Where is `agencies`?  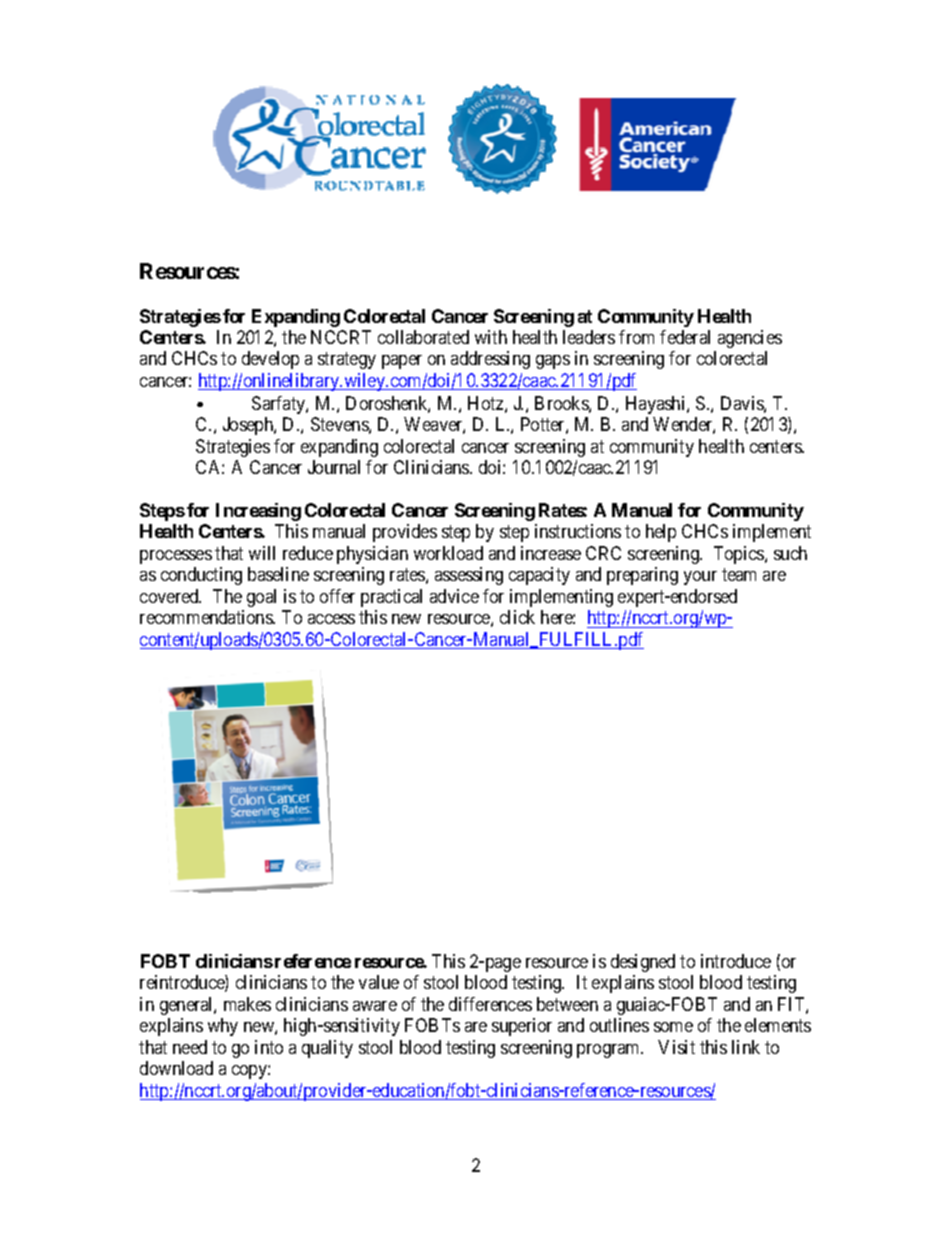
agencies is located at coordinates (750, 339).
